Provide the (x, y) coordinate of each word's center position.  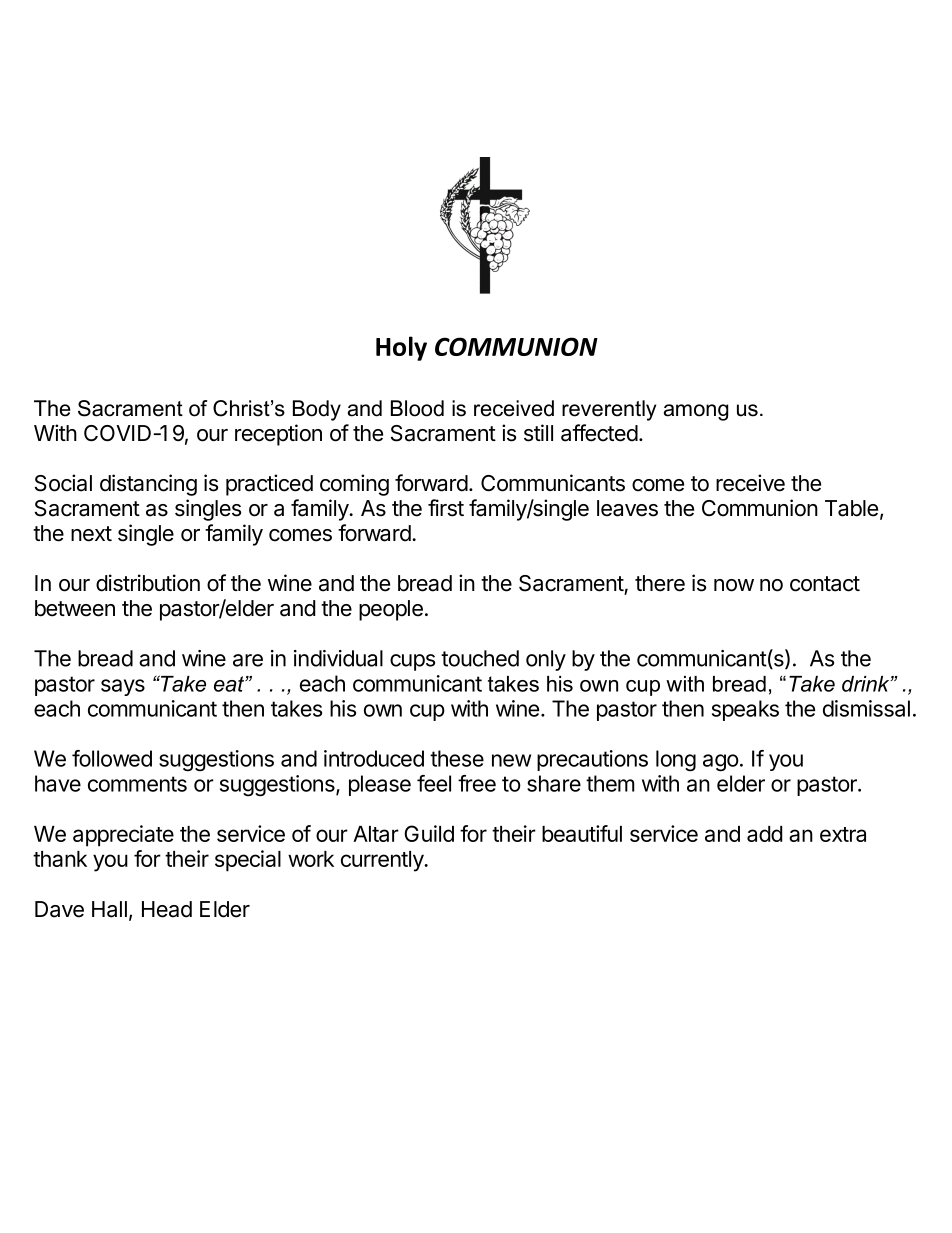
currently (383, 861)
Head (167, 909)
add (764, 834)
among (696, 412)
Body (317, 410)
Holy (401, 348)
